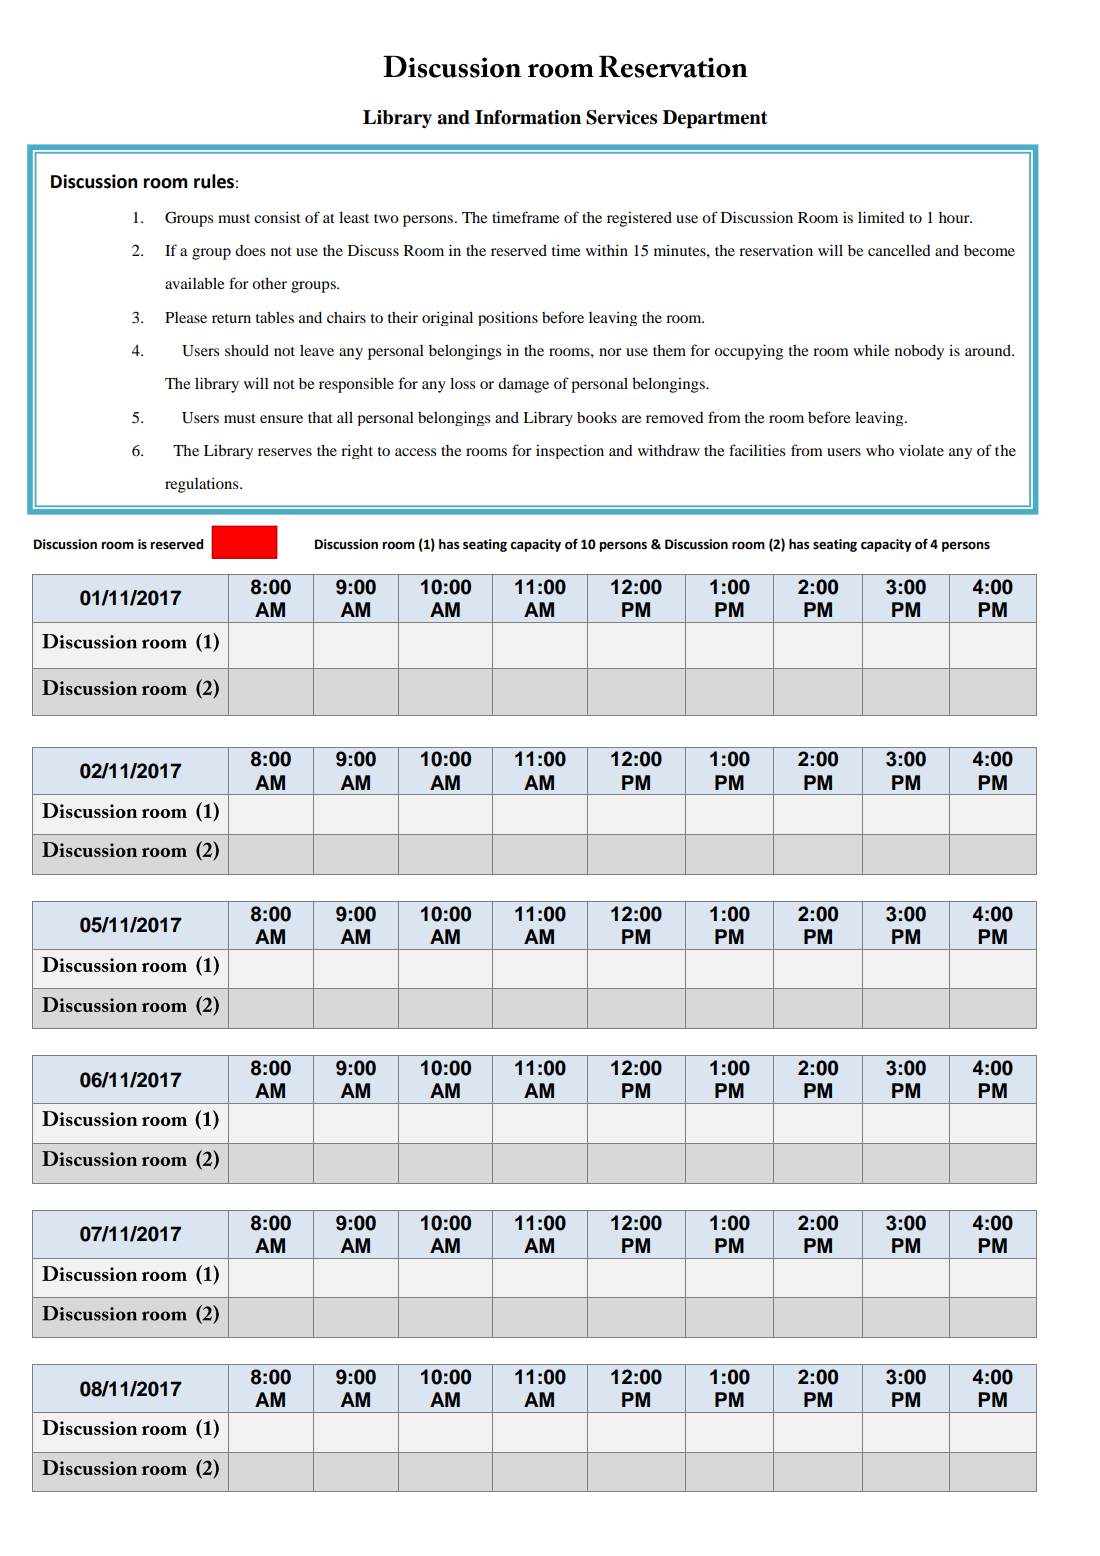 Image resolution: width=1100 pixels, height=1556 pixels. Describe the element at coordinates (317, 350) in the document. I see `leave` at that location.
